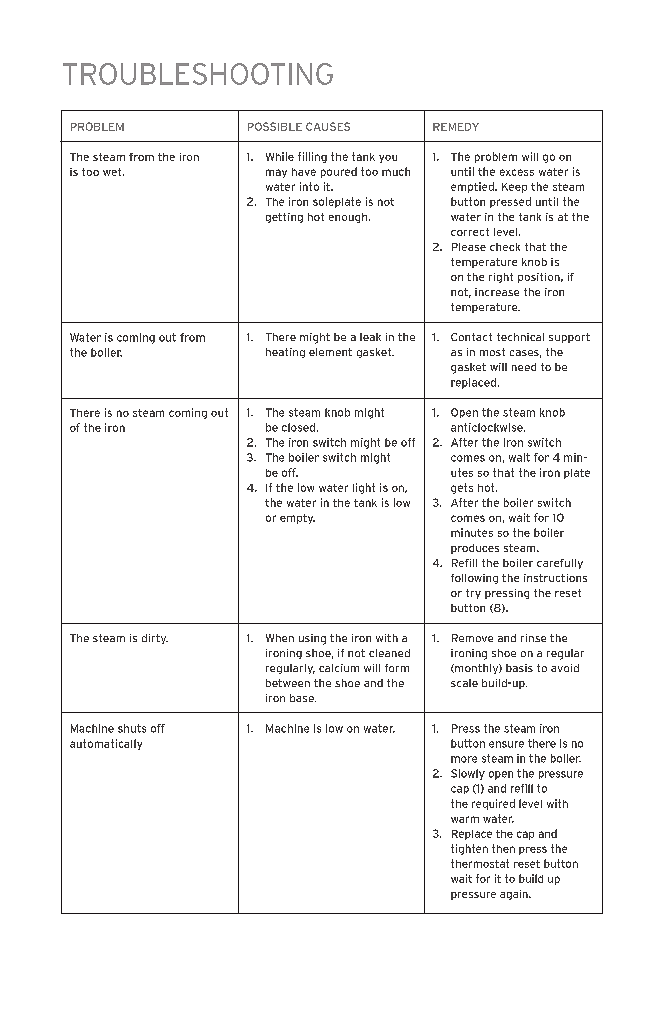 The width and height of the screenshot is (662, 1023). What do you see at coordinates (469, 849) in the screenshot?
I see `tighten` at bounding box center [469, 849].
